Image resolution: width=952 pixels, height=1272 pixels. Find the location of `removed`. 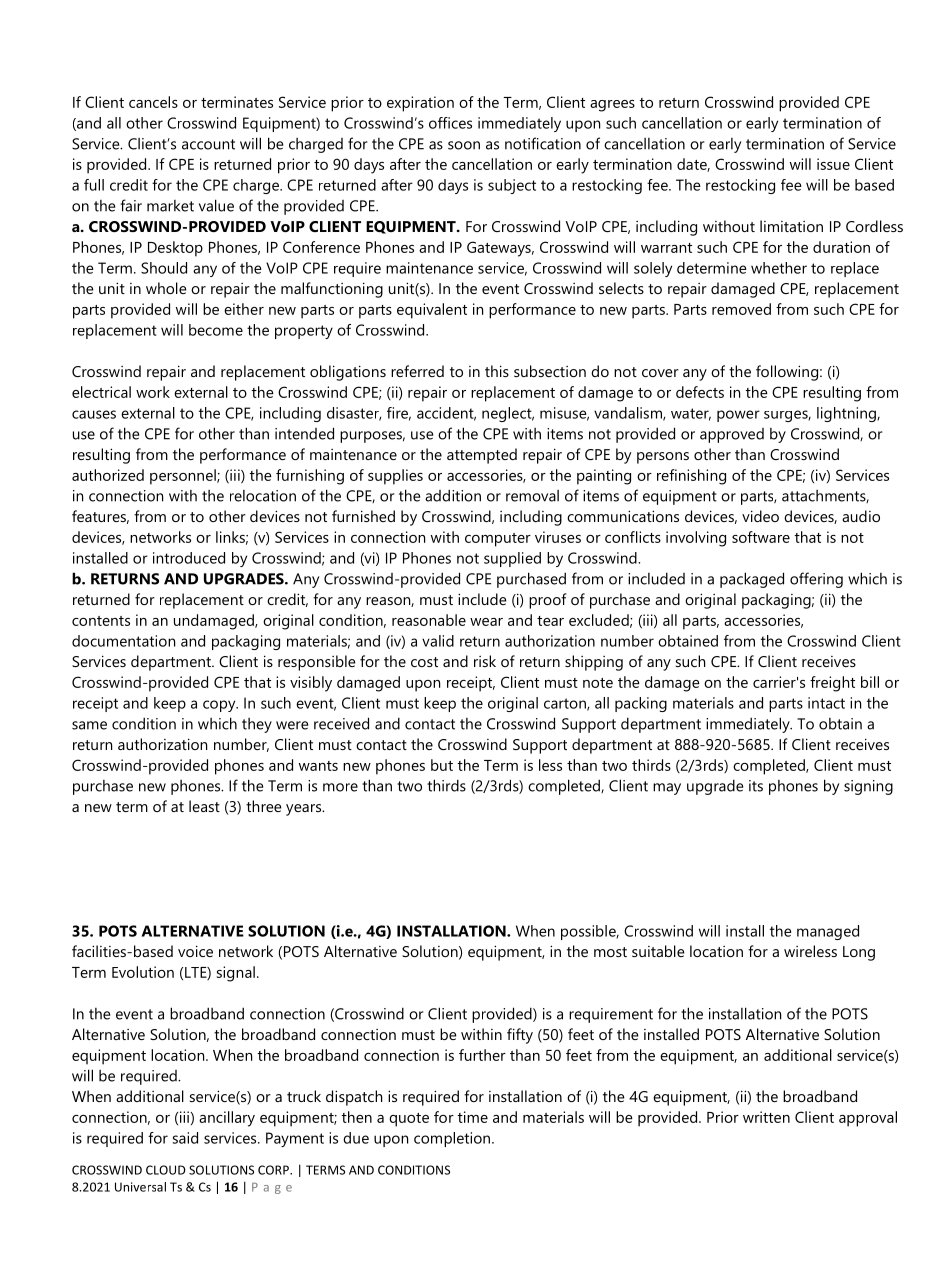

removed is located at coordinates (741, 309).
